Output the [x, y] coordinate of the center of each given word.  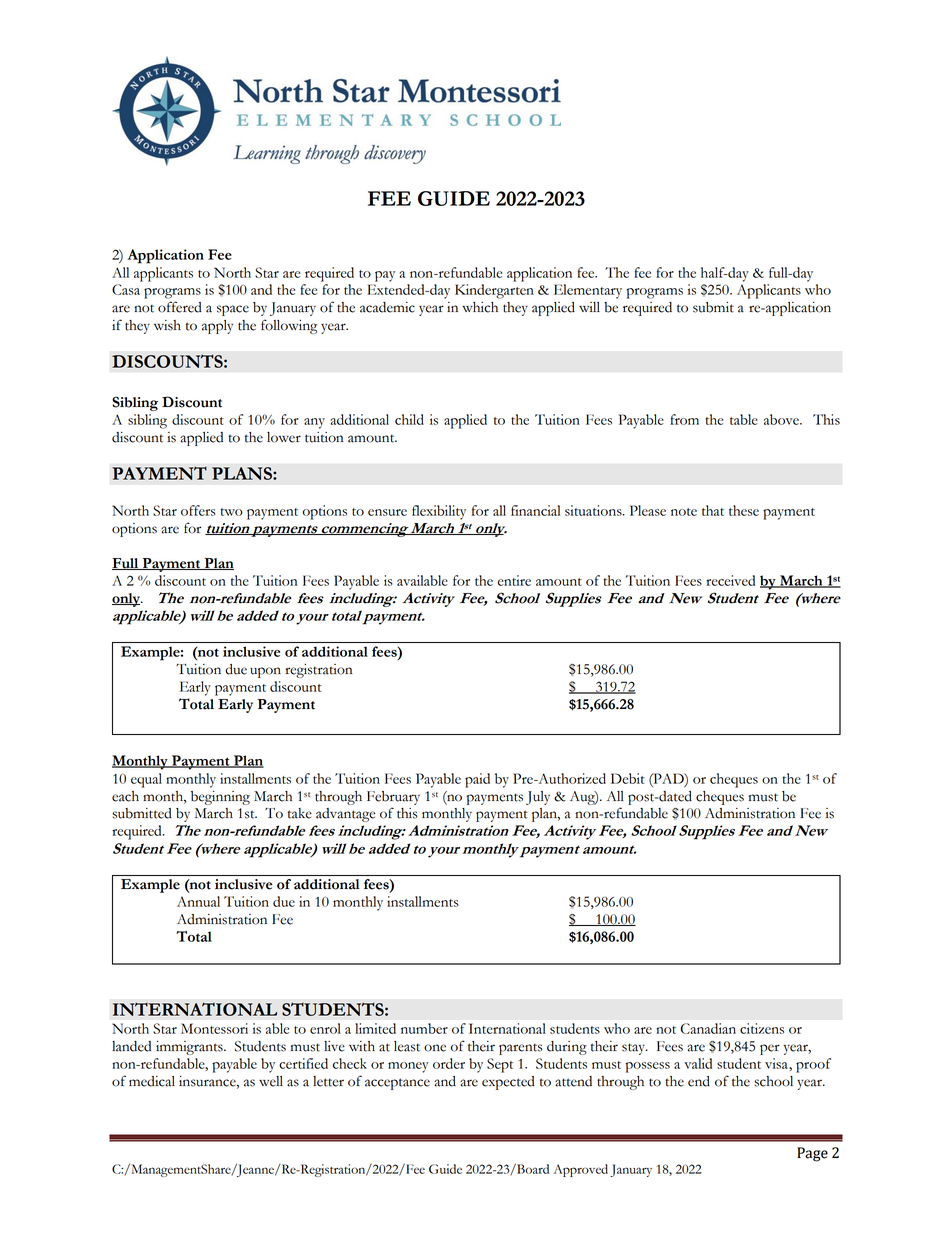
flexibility [439, 512]
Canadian [708, 1028]
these [744, 510]
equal [146, 780]
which [480, 307]
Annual [198, 901]
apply [217, 327]
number [424, 1028]
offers [198, 510]
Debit [628, 778]
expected [508, 1083]
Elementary [588, 291]
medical [152, 1081]
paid [477, 780]
